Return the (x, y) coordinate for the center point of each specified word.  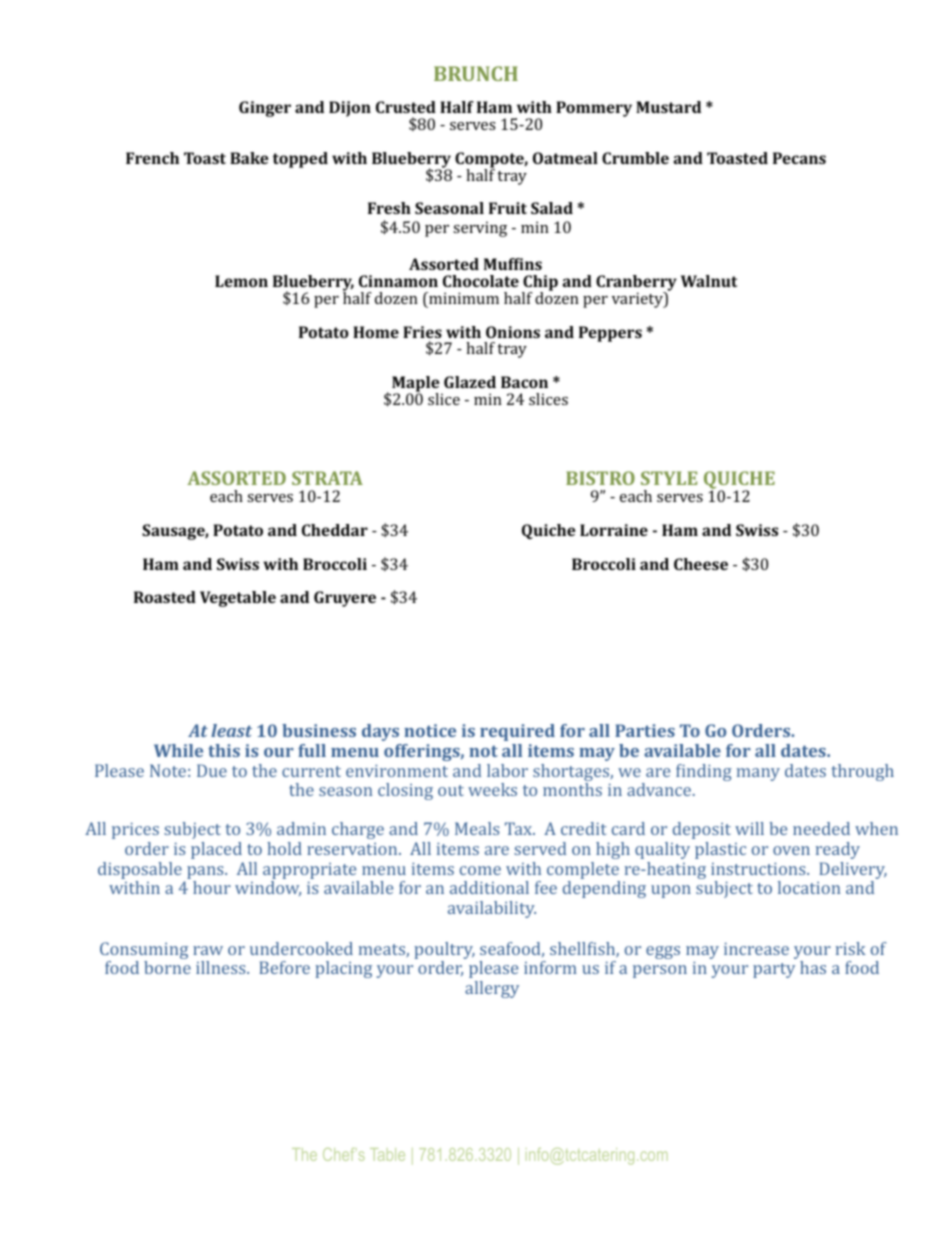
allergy (492, 989)
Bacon (524, 382)
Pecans (799, 158)
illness (222, 967)
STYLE (669, 478)
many (758, 774)
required (517, 732)
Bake (249, 158)
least (231, 730)
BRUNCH (476, 73)
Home (376, 332)
